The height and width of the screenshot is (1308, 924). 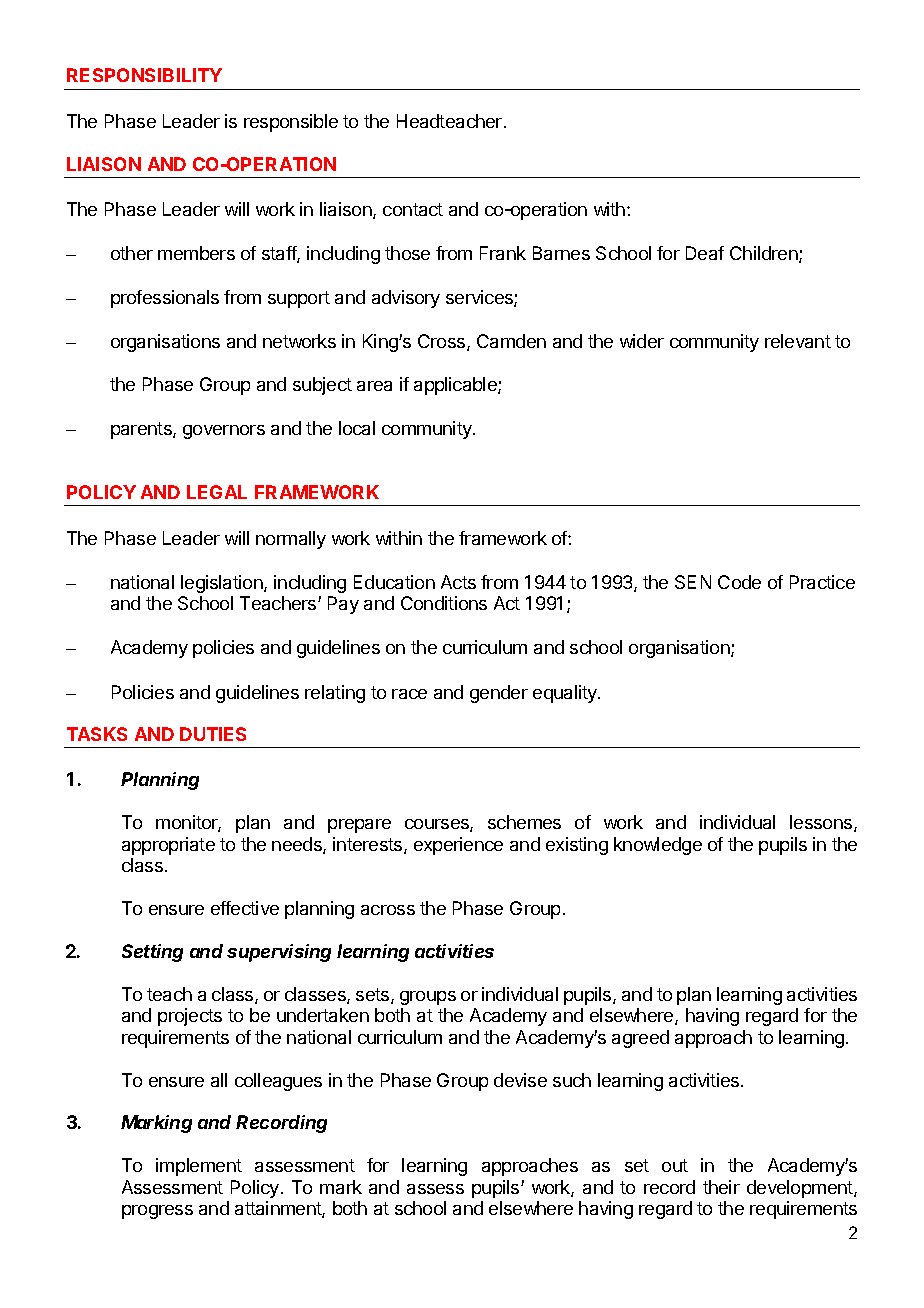 What do you see at coordinates (144, 75) in the screenshot?
I see `RESPONSIBILITY` at bounding box center [144, 75].
